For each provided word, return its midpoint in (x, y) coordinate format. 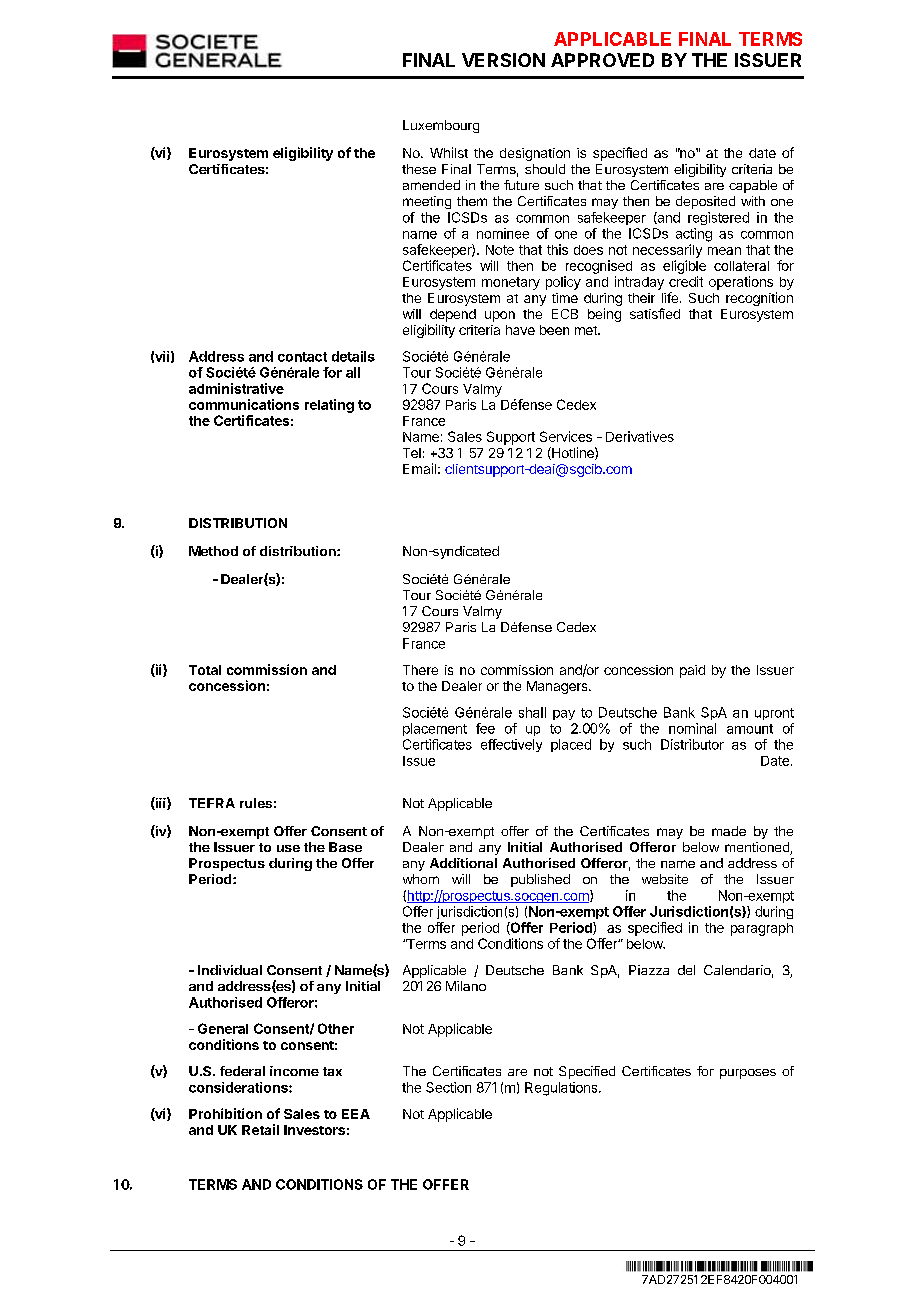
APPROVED (602, 60)
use (288, 848)
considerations (239, 1087)
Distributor (692, 744)
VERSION (503, 60)
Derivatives (640, 436)
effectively (511, 745)
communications (244, 404)
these (419, 169)
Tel (412, 453)
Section (448, 1087)
